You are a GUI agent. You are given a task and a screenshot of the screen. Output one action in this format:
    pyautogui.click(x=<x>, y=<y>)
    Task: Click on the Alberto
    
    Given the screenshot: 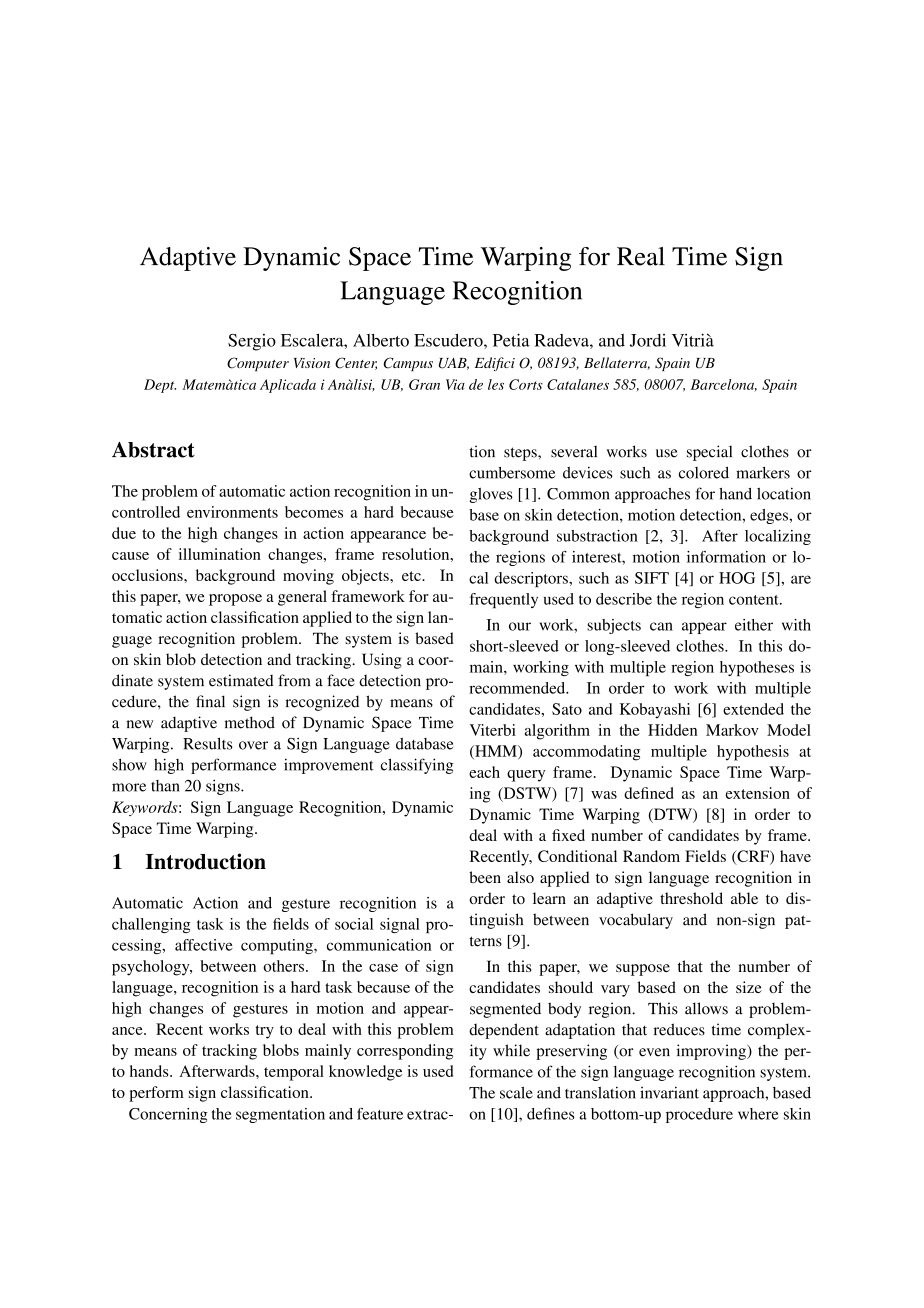 What is the action you would take?
    pyautogui.click(x=381, y=340)
